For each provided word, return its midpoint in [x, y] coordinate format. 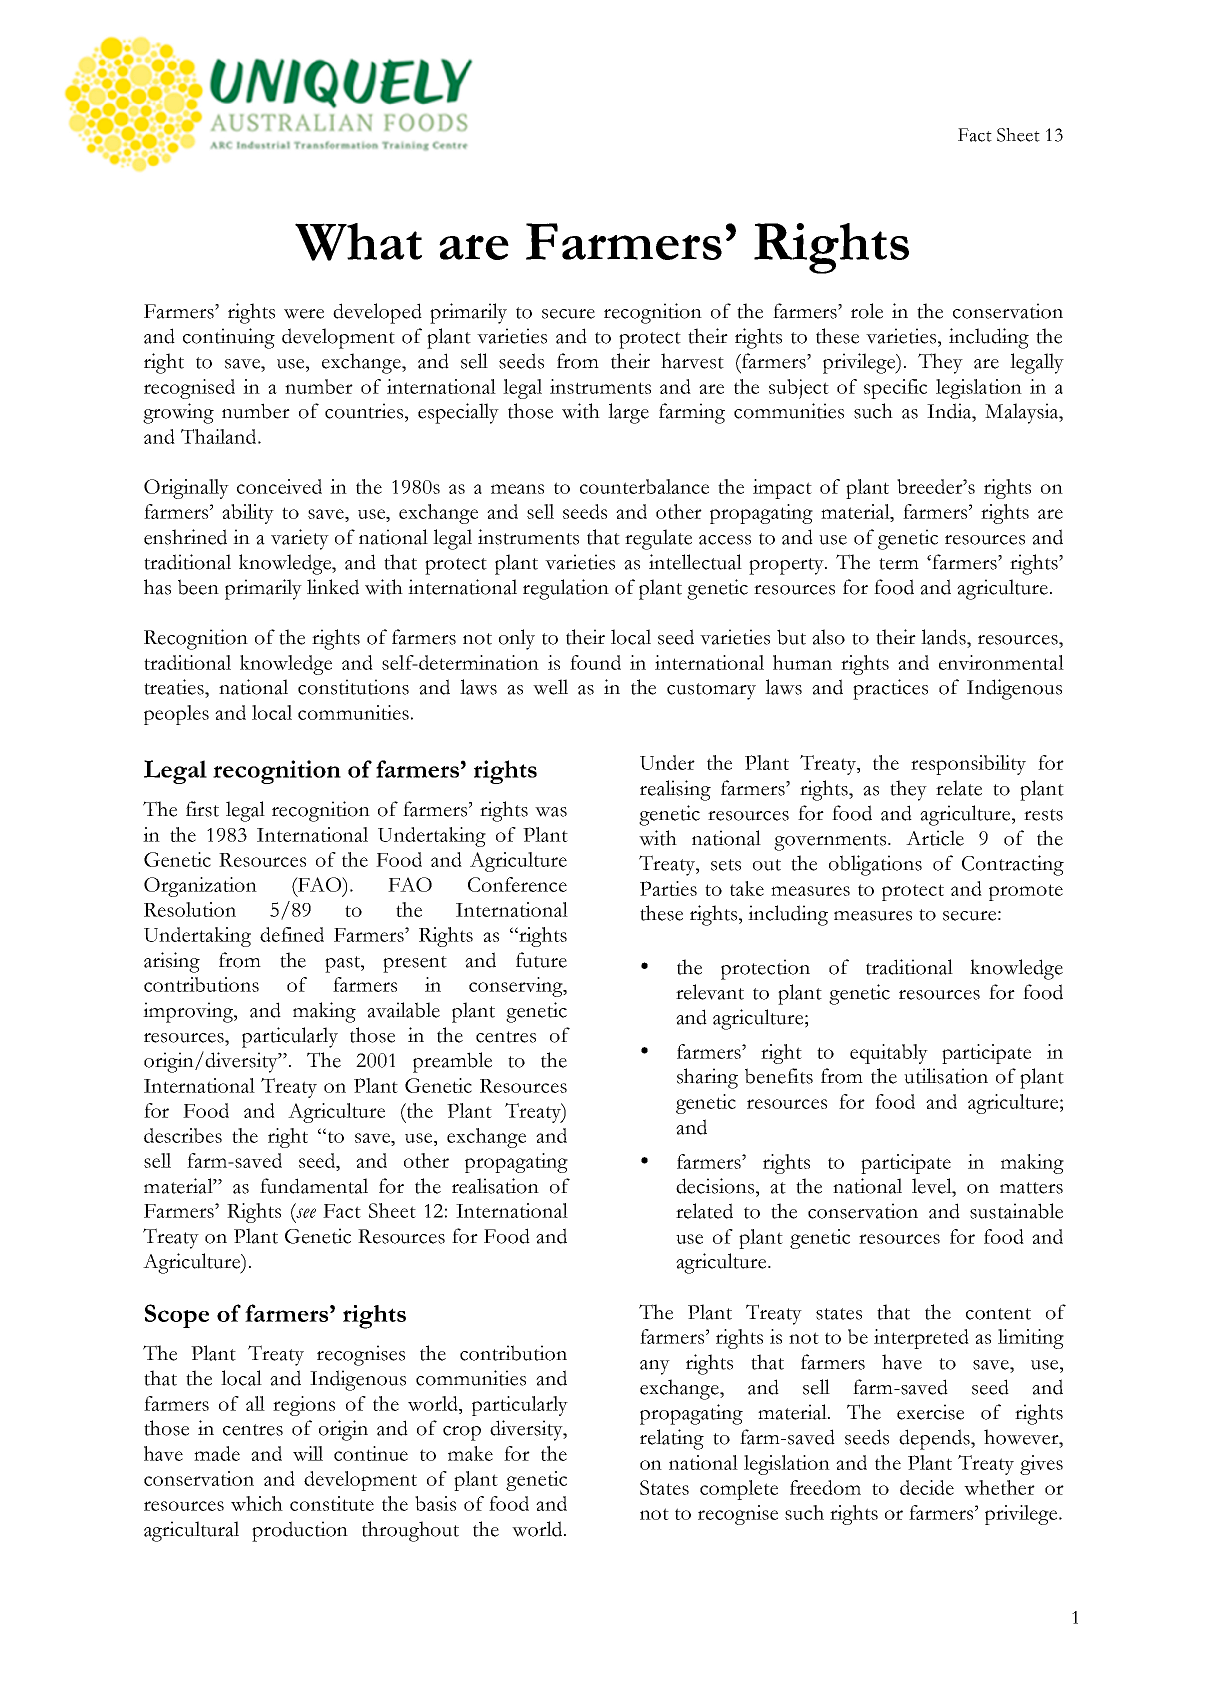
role [867, 311]
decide [927, 1487]
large [628, 413]
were [304, 314]
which [257, 1503]
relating [672, 1439]
